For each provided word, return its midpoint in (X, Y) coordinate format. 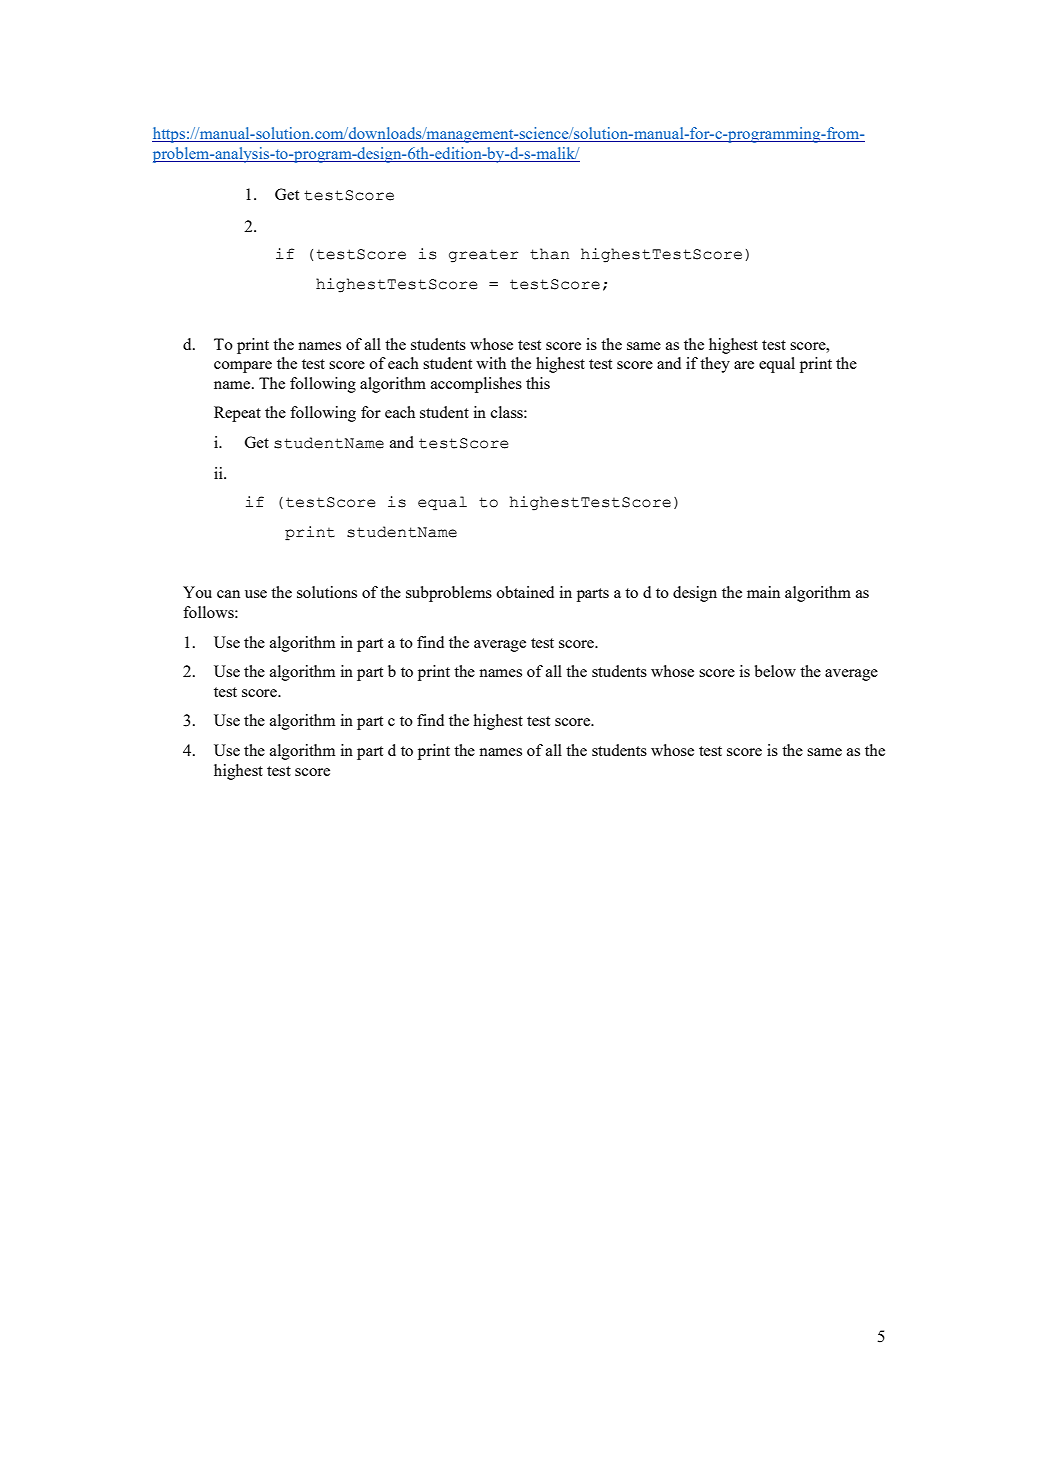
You (197, 592)
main (763, 592)
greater (483, 256)
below (775, 671)
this (538, 383)
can (228, 594)
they (715, 365)
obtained (525, 592)
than (549, 254)
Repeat (237, 414)
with (491, 363)
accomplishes (476, 385)
